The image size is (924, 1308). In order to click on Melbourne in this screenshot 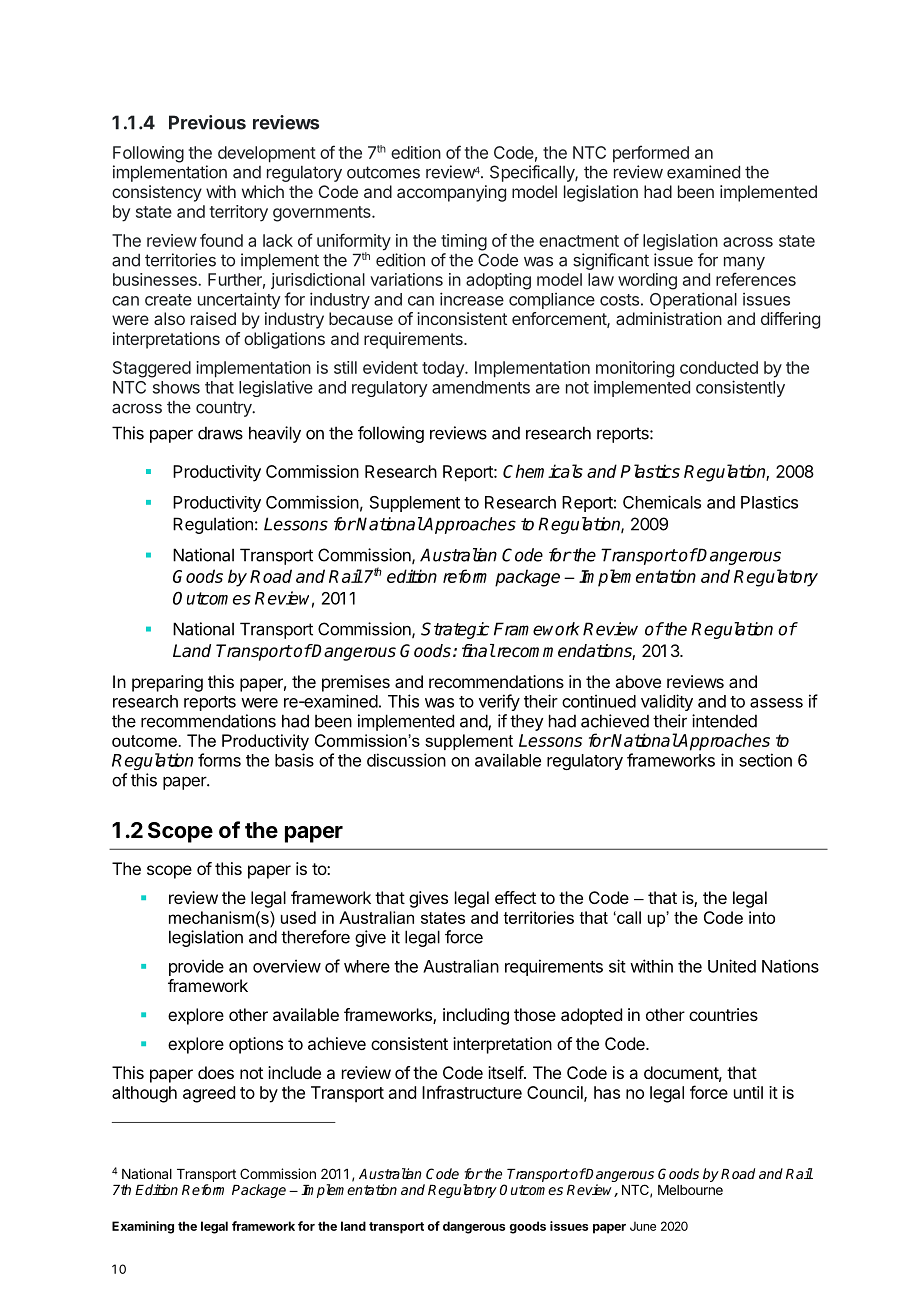, I will do `click(690, 1190)`.
